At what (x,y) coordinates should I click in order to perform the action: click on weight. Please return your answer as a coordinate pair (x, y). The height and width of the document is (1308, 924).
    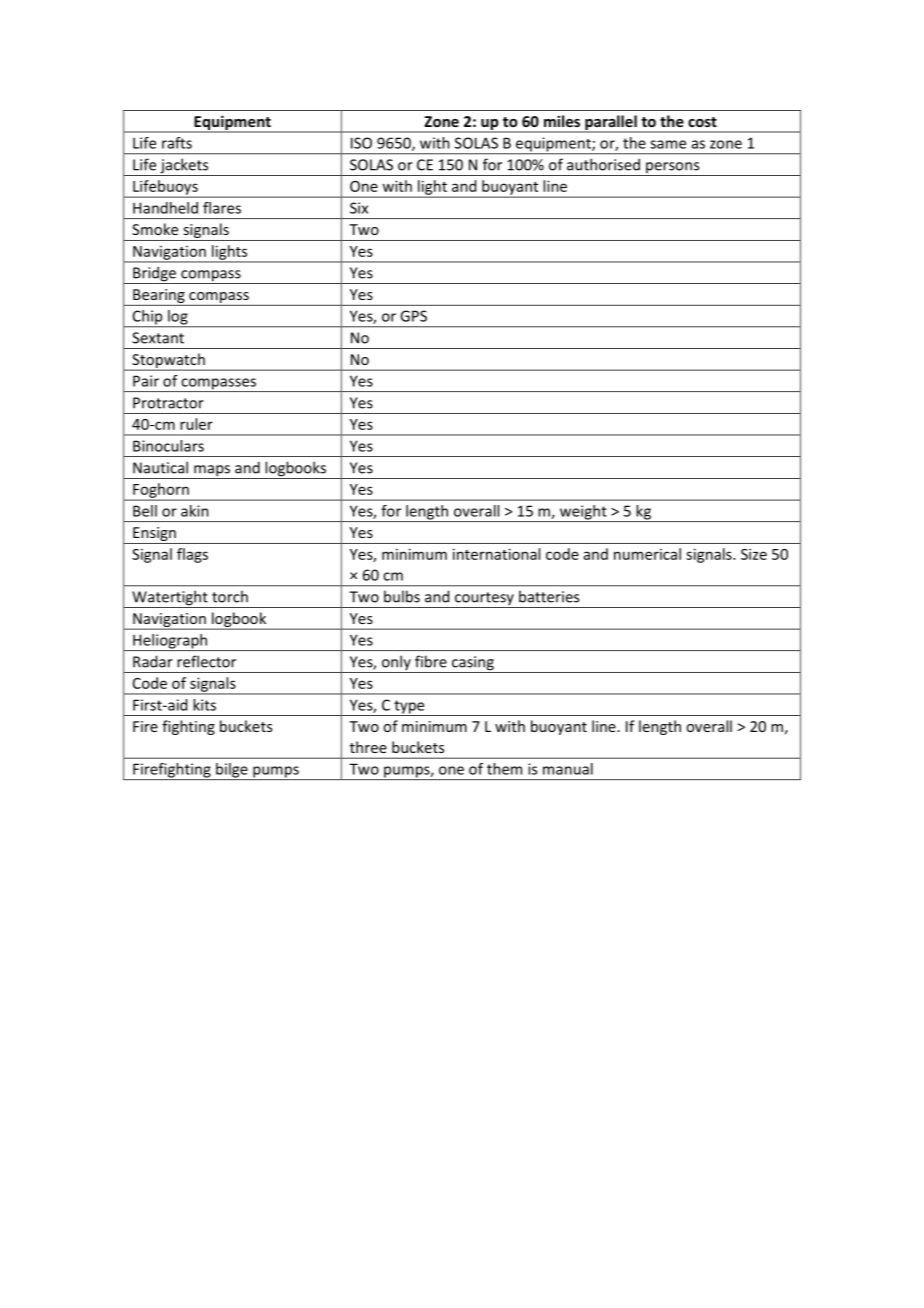
    Looking at the image, I should click on (583, 513).
